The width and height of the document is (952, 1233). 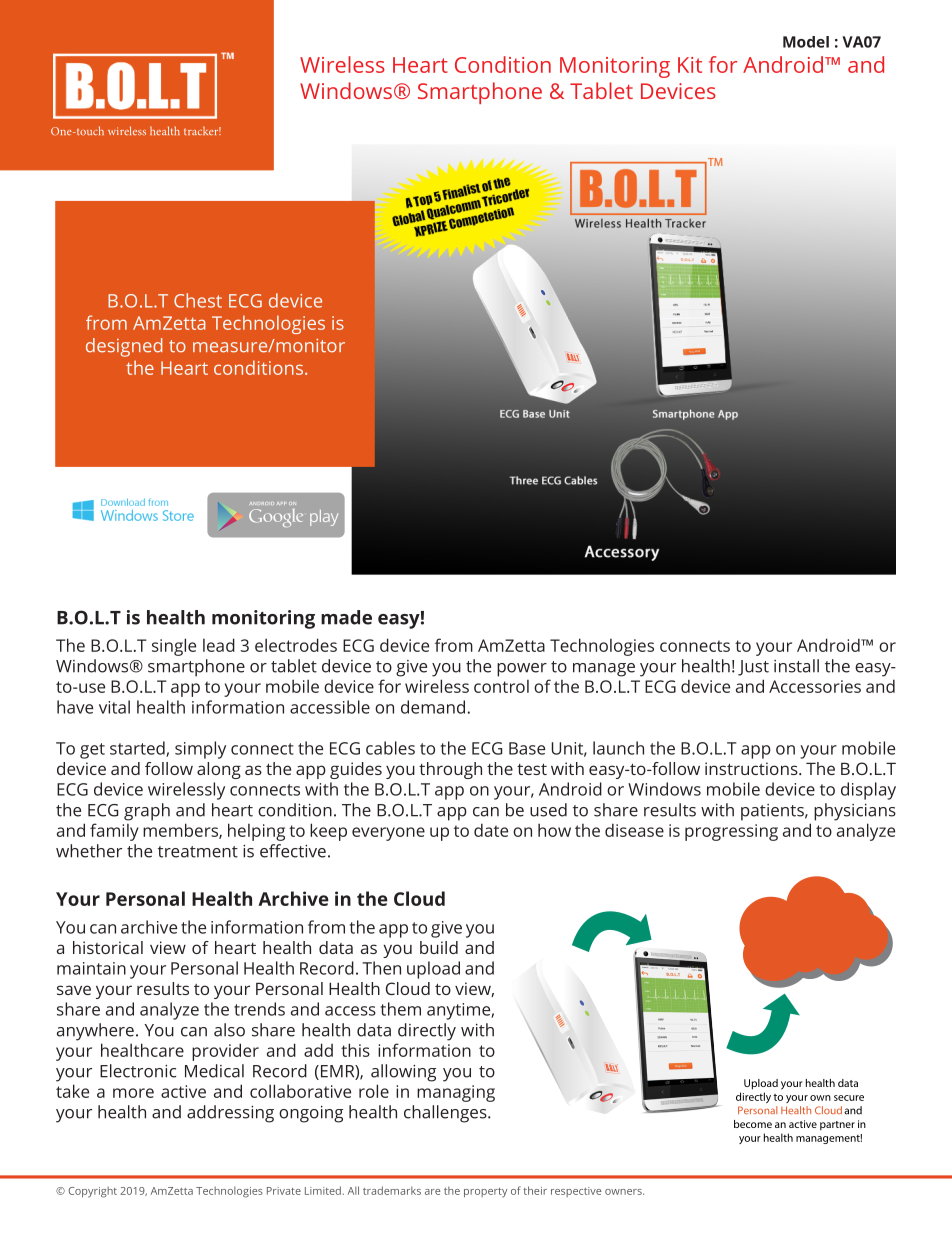 I want to click on addressing, so click(x=230, y=1114).
